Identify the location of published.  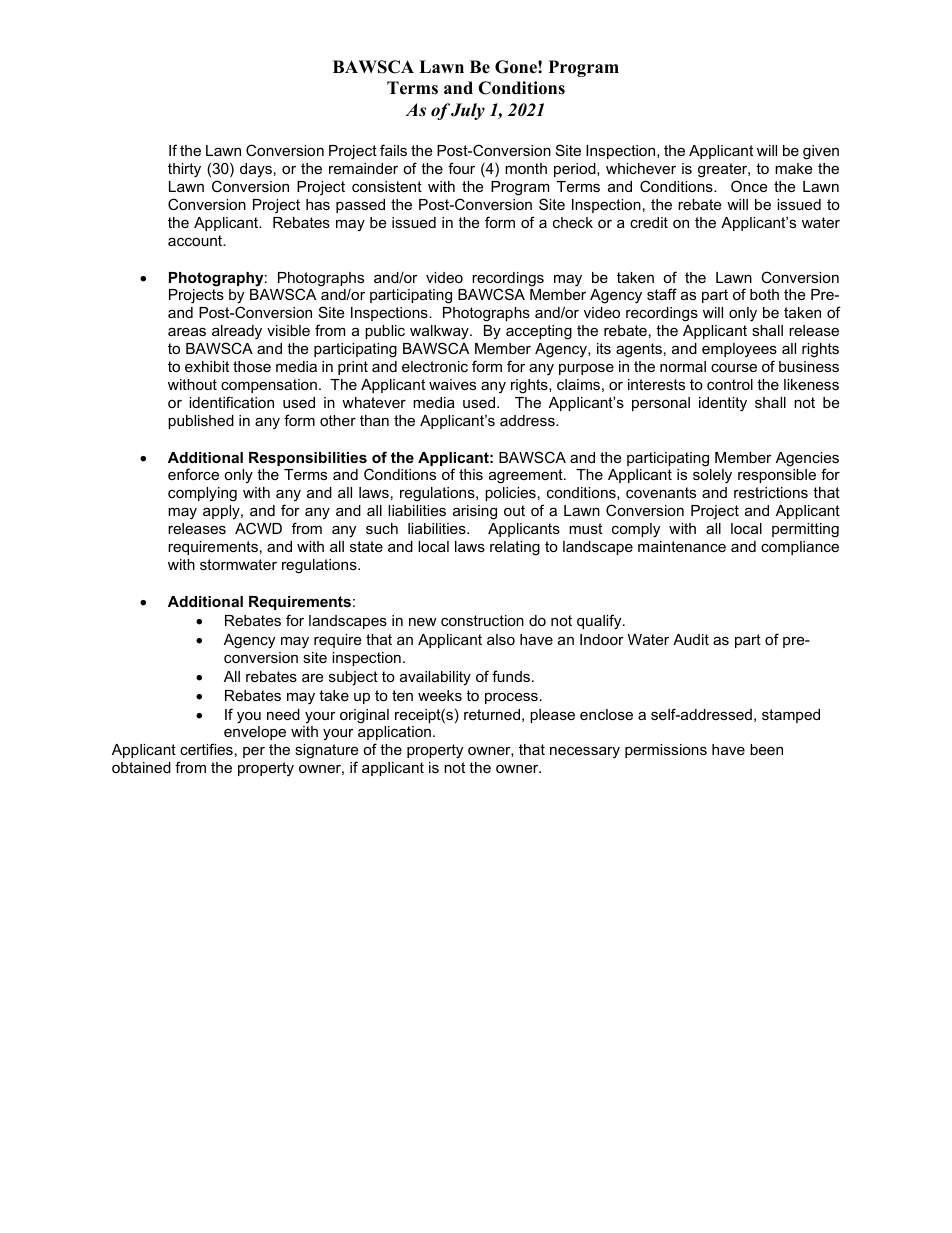
(201, 422).
